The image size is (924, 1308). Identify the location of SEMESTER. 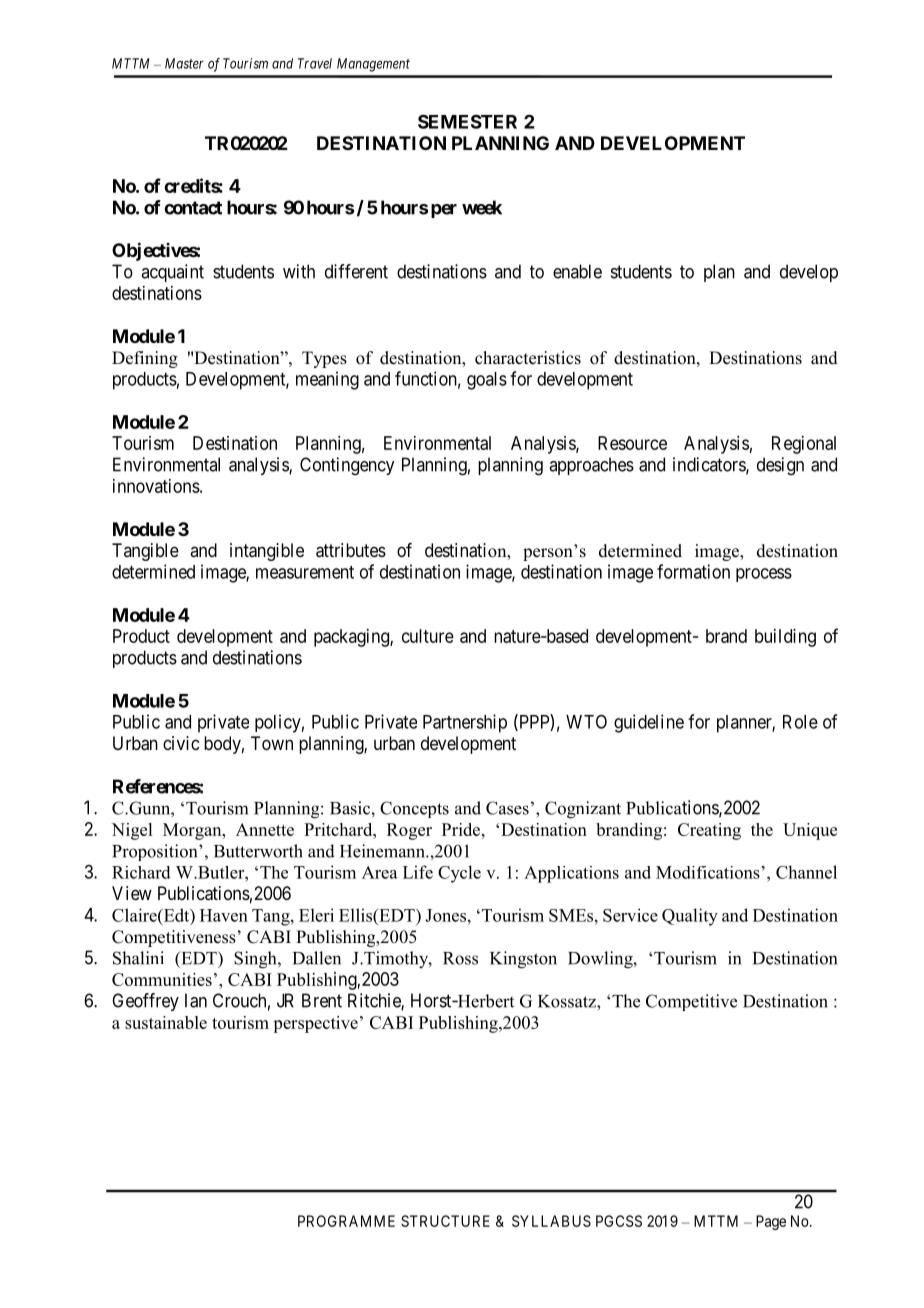
(467, 121).
